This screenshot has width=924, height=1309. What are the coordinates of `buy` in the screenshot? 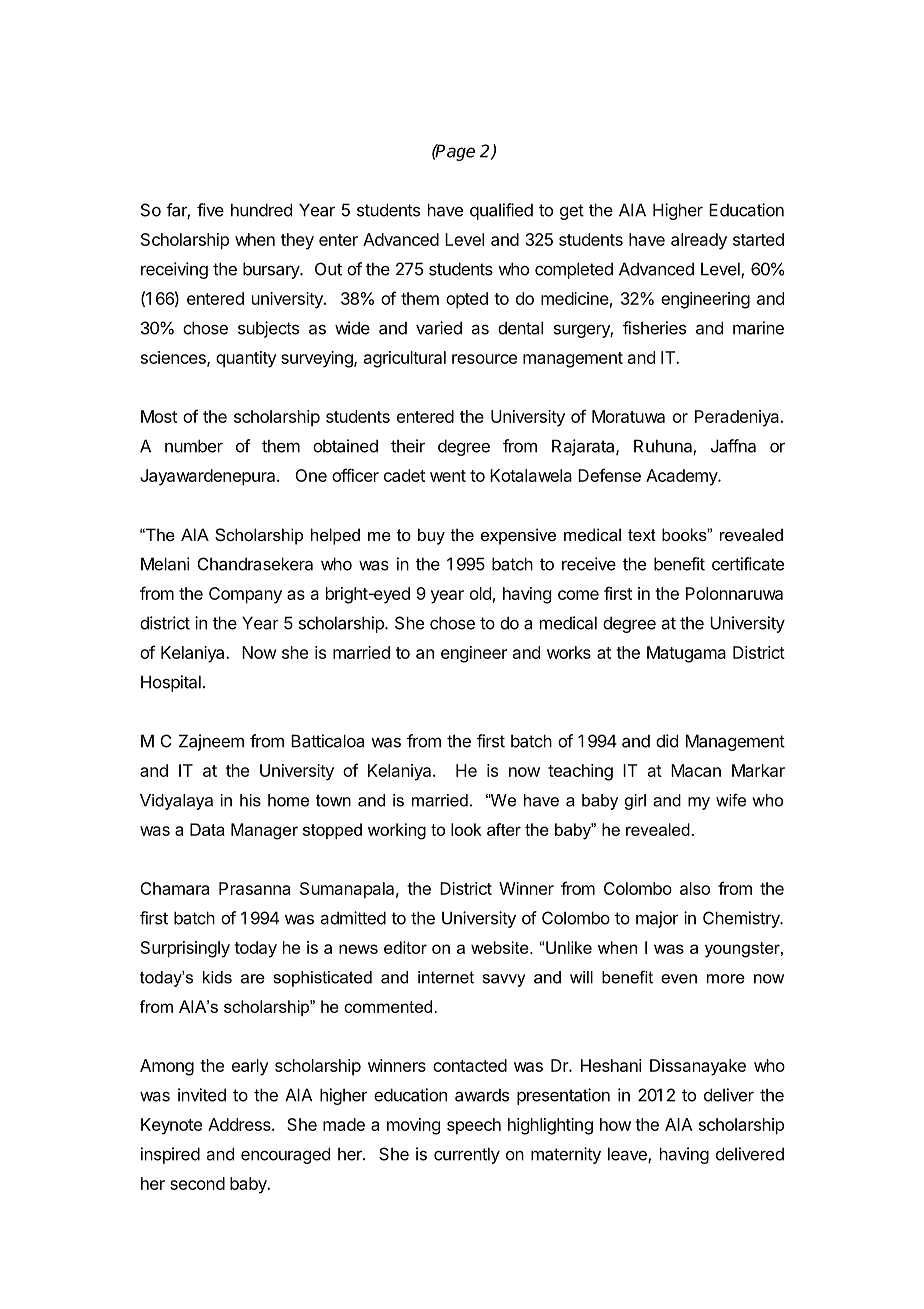 It's located at (431, 536).
